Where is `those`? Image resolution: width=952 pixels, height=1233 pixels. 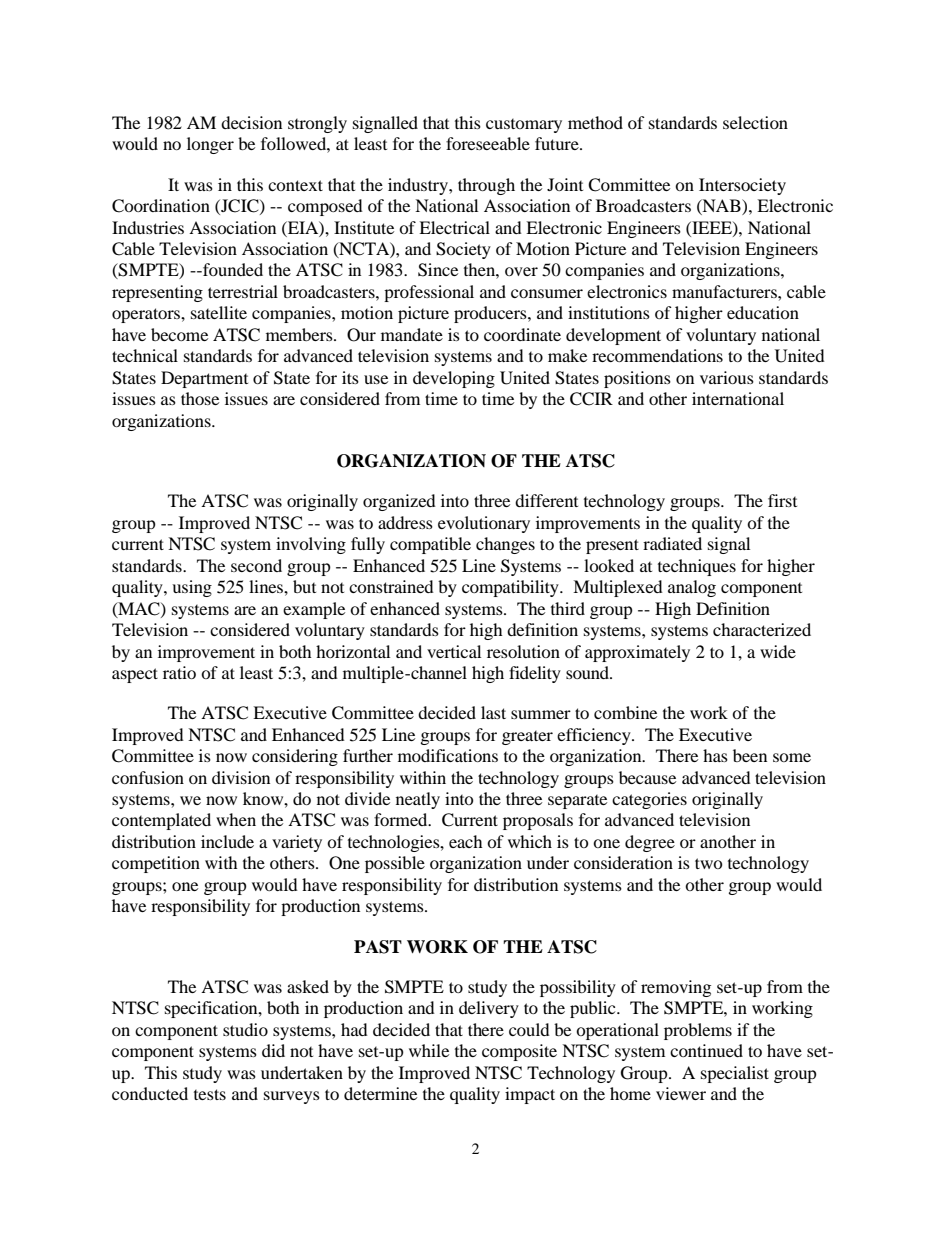
those is located at coordinates (200, 398).
